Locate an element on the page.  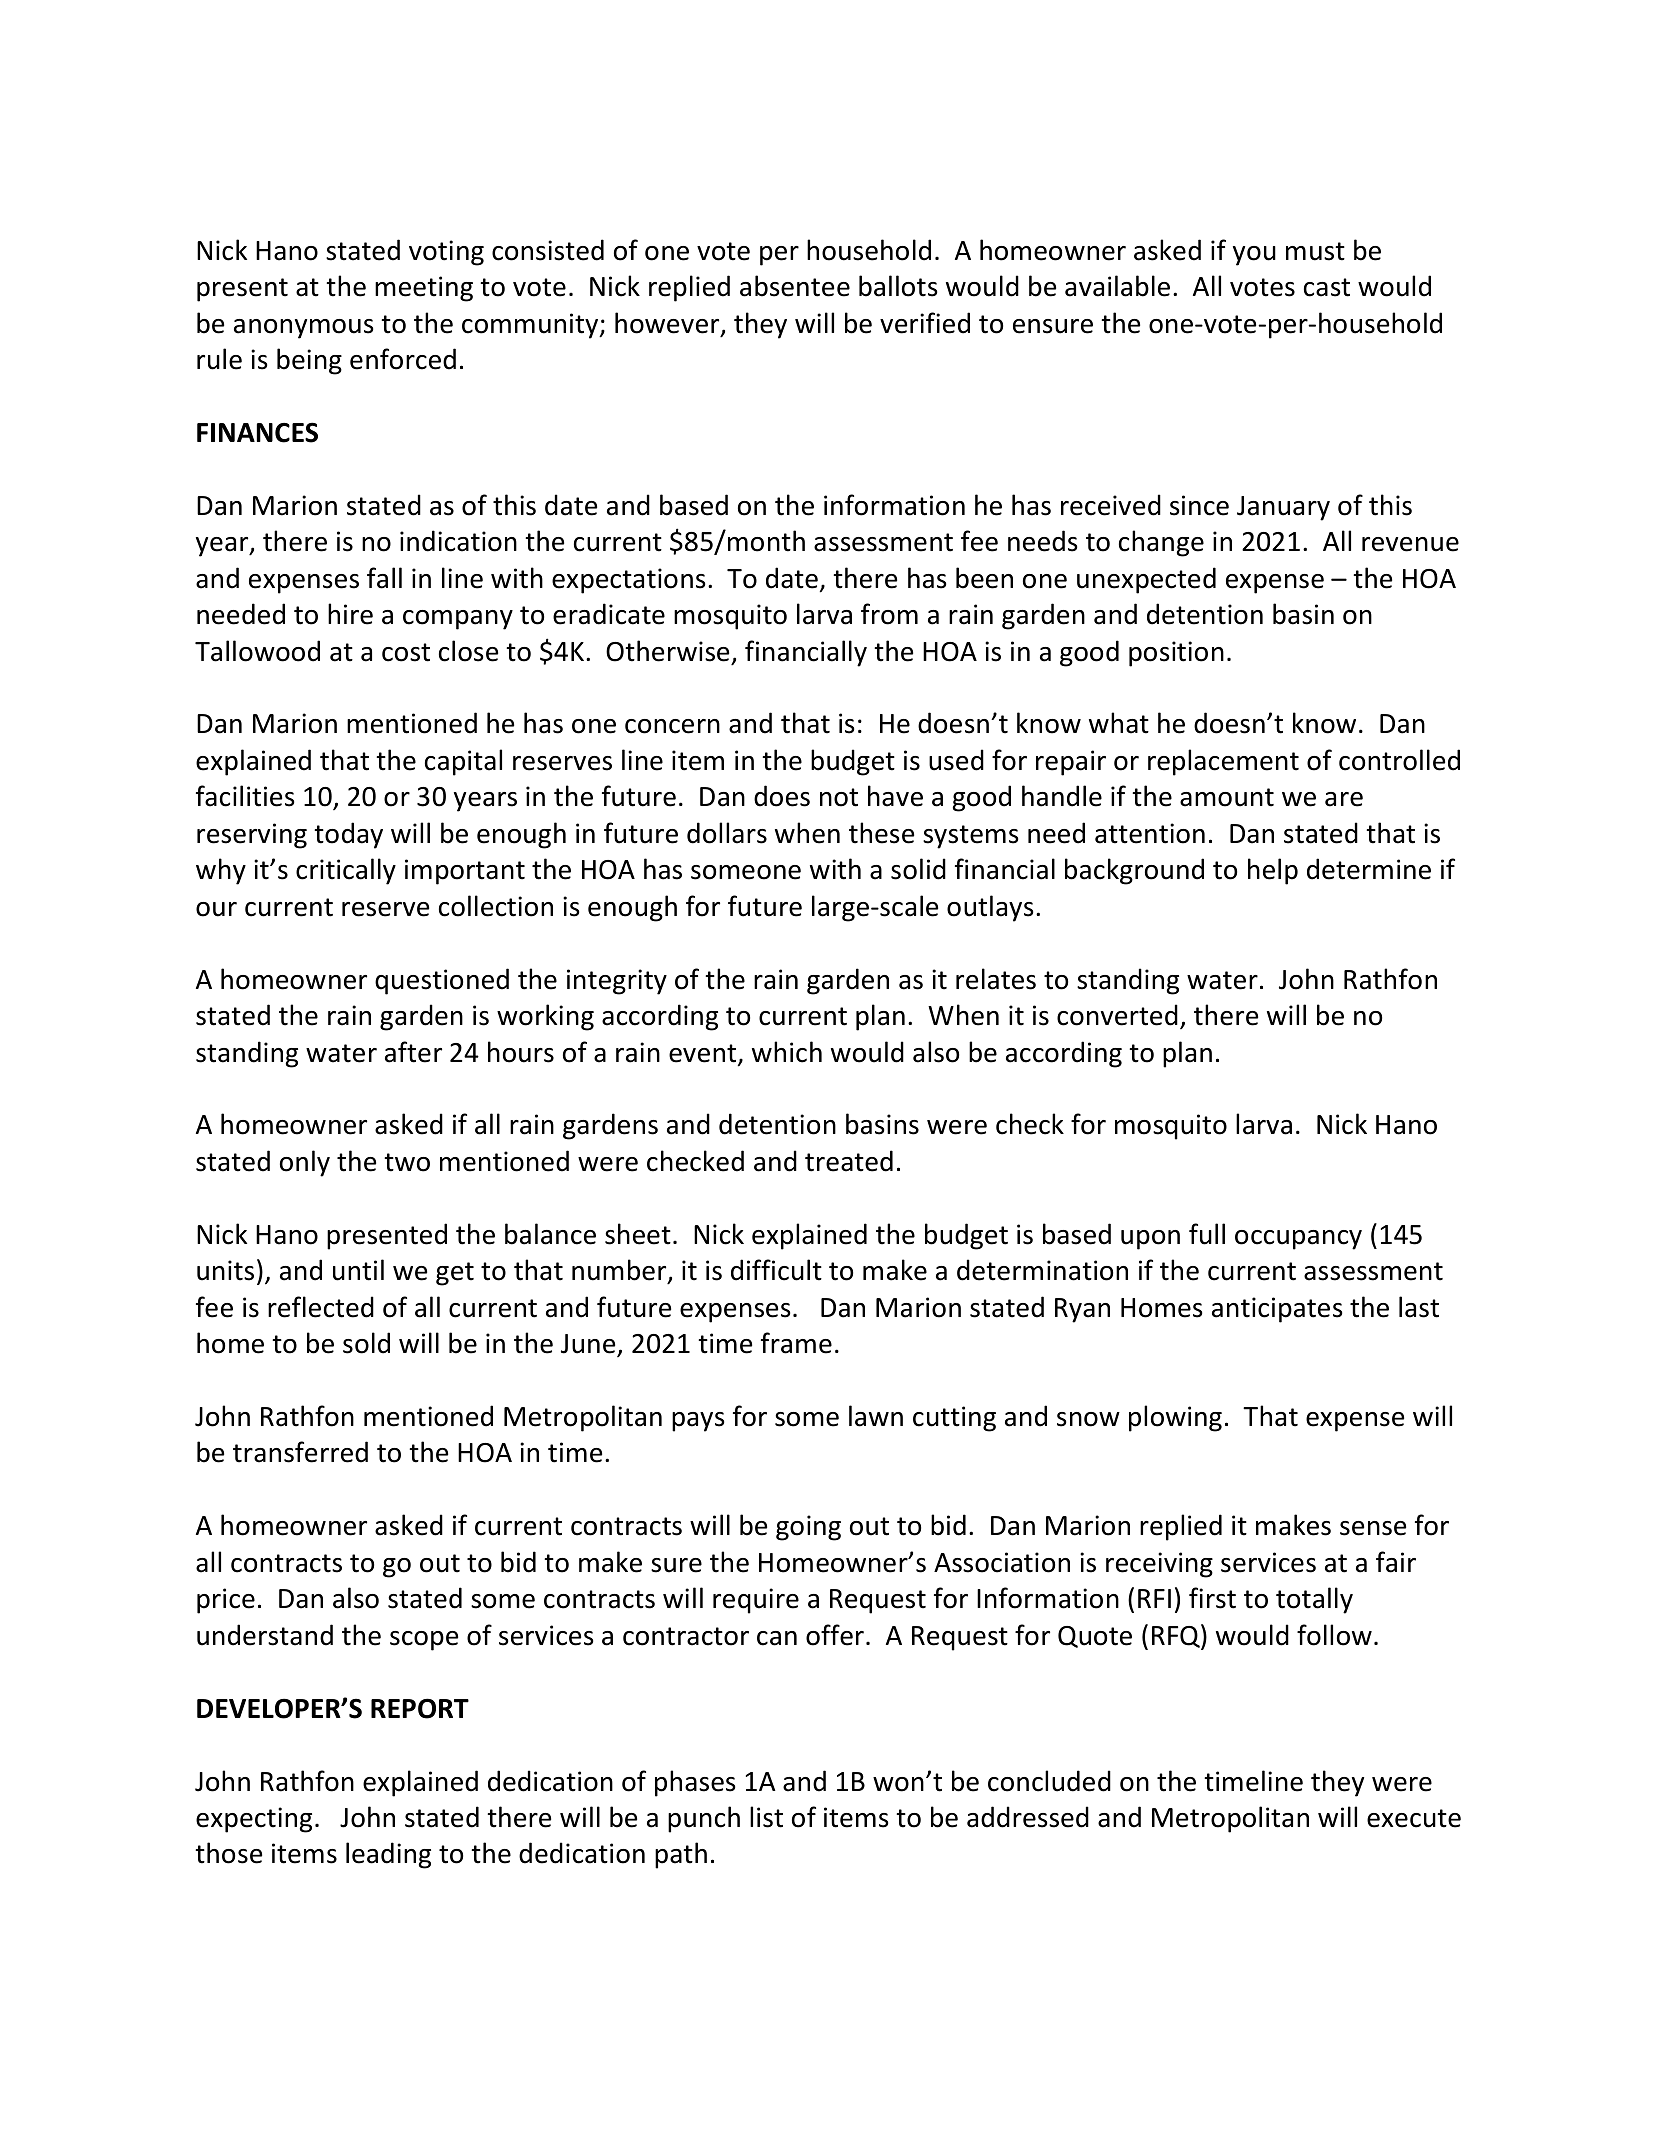
after is located at coordinates (413, 1052).
